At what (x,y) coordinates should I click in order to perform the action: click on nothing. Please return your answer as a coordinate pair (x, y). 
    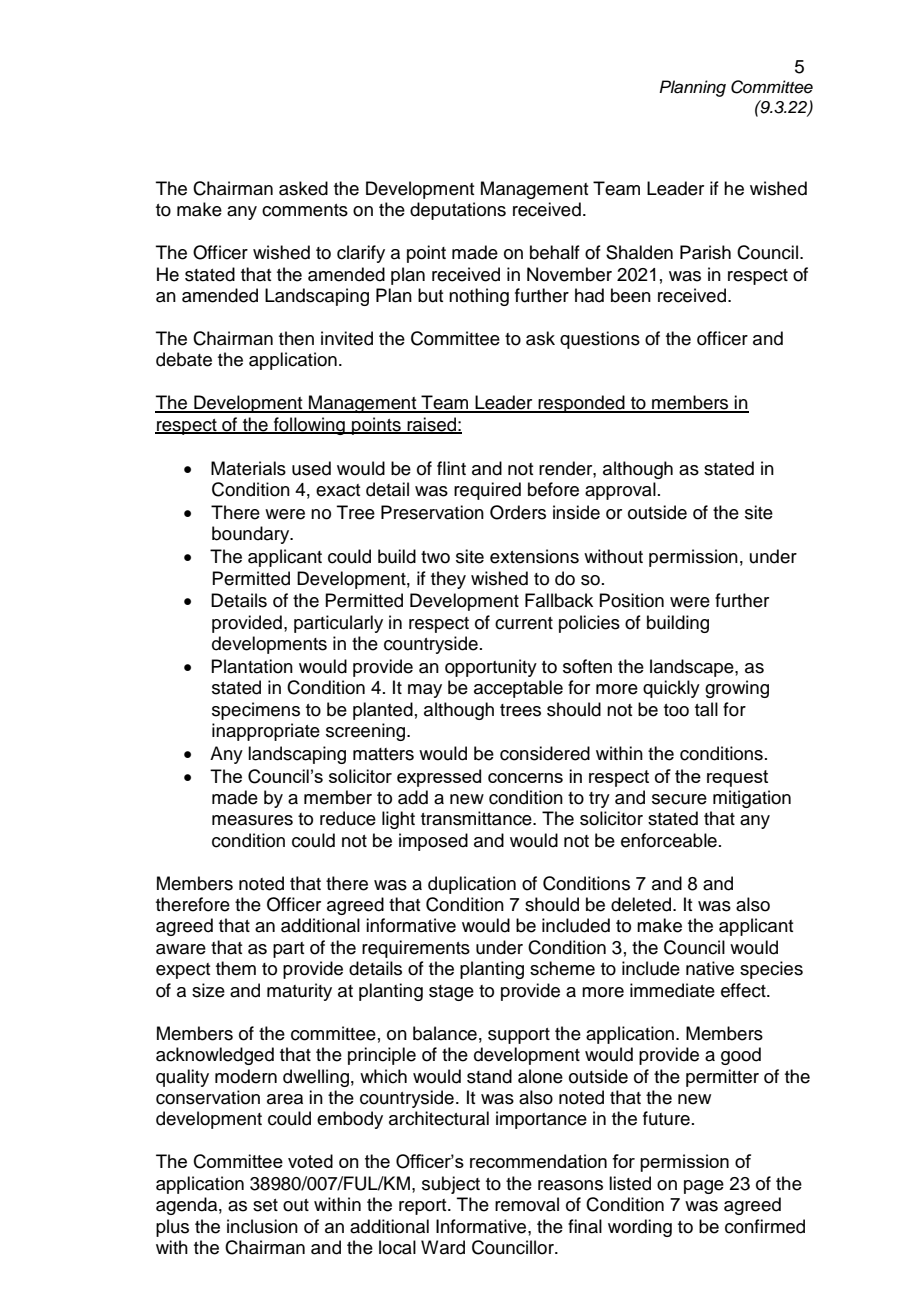
    Looking at the image, I should click on (479, 297).
